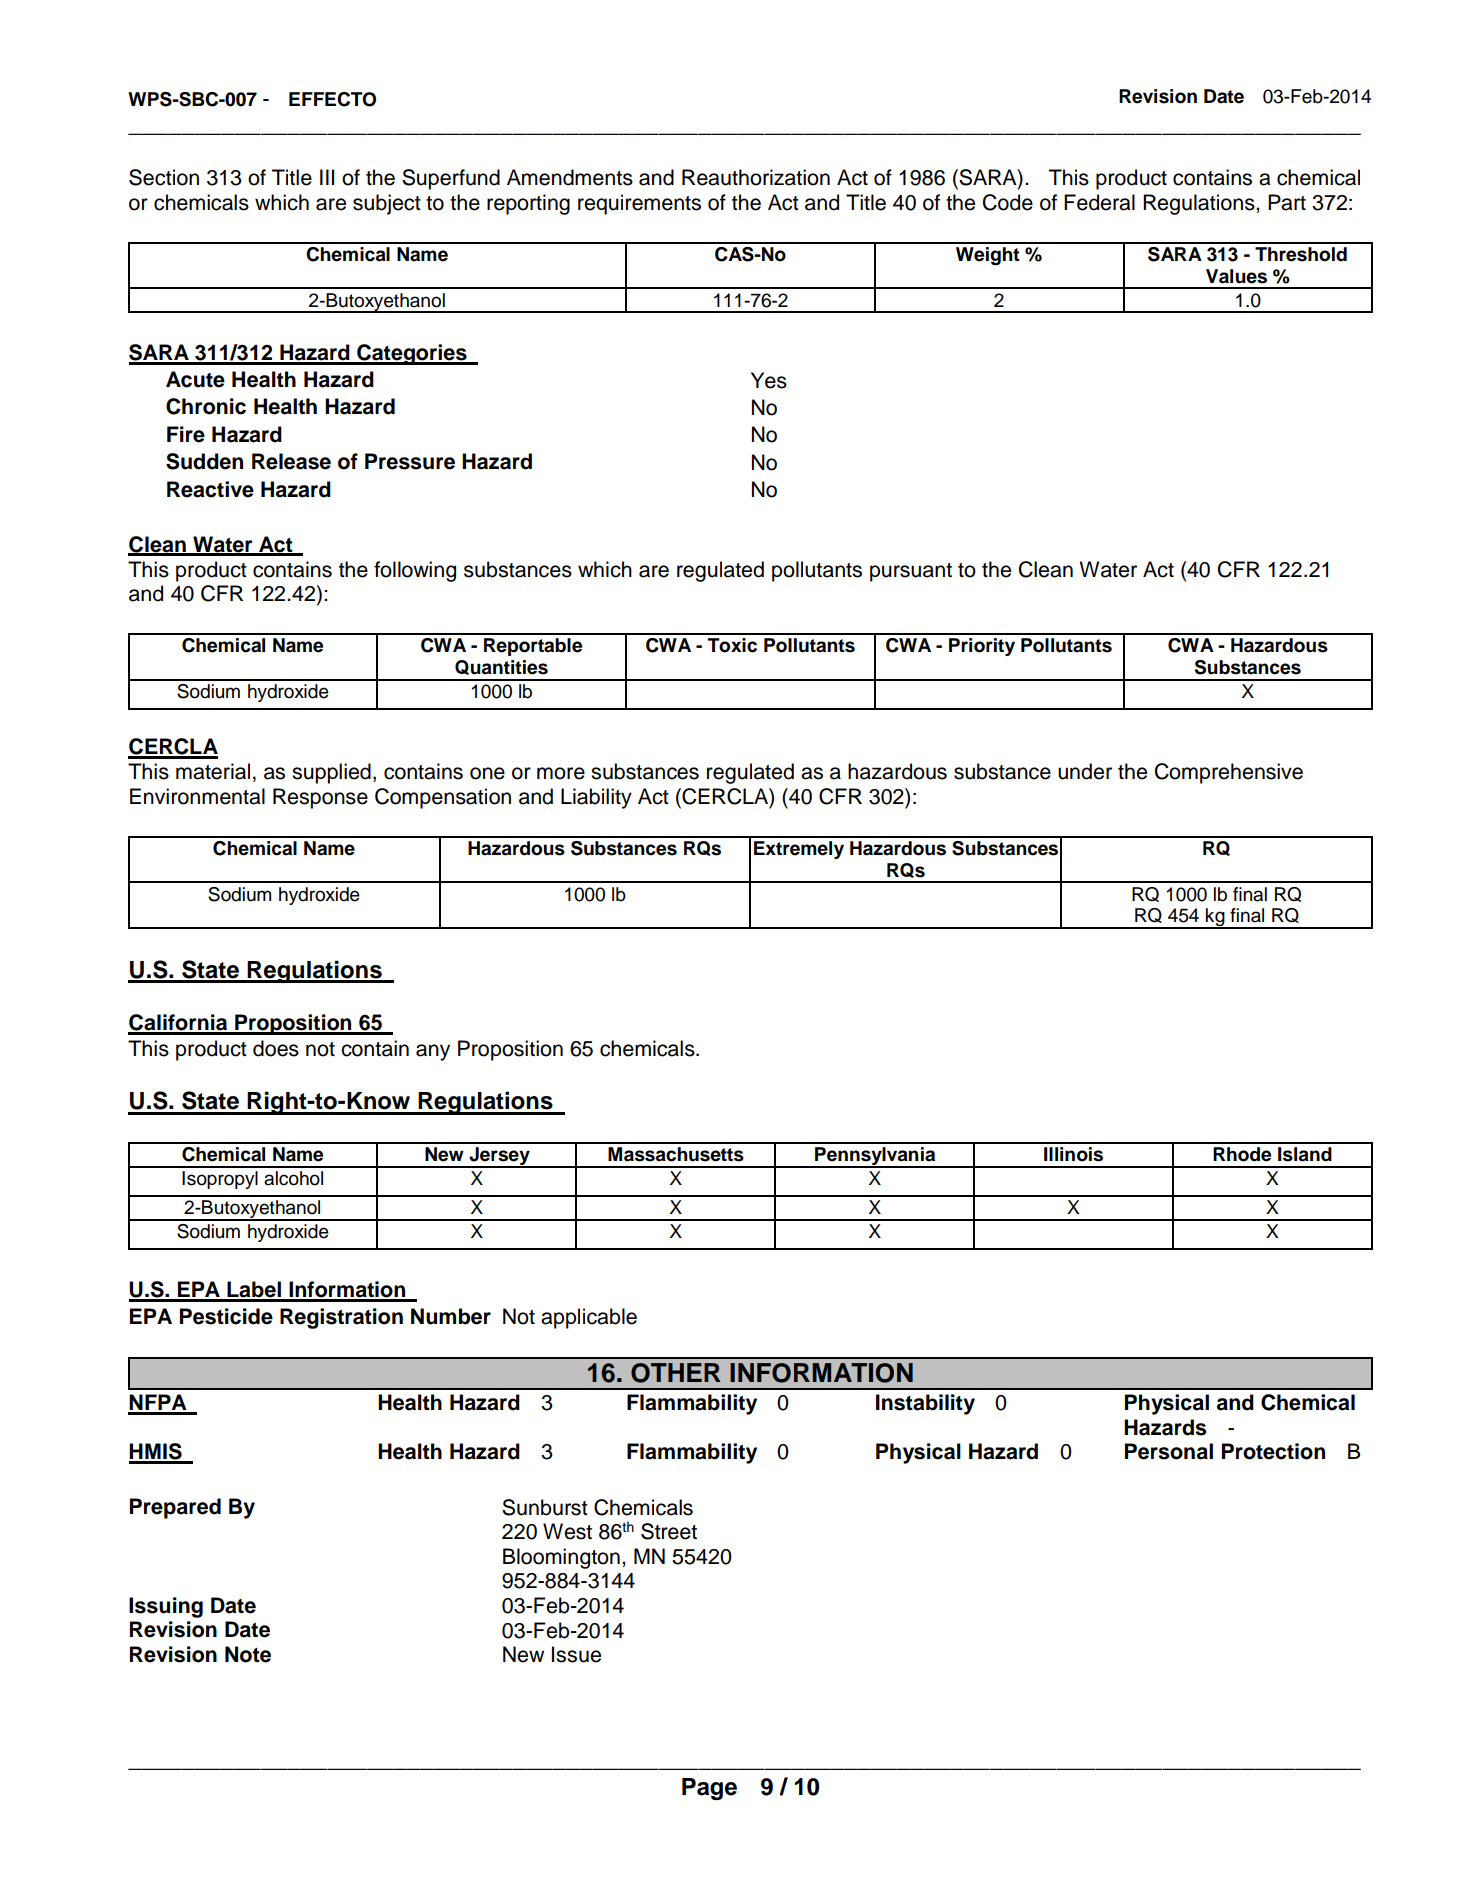  Describe the element at coordinates (709, 1789) in the image. I see `Page` at that location.
